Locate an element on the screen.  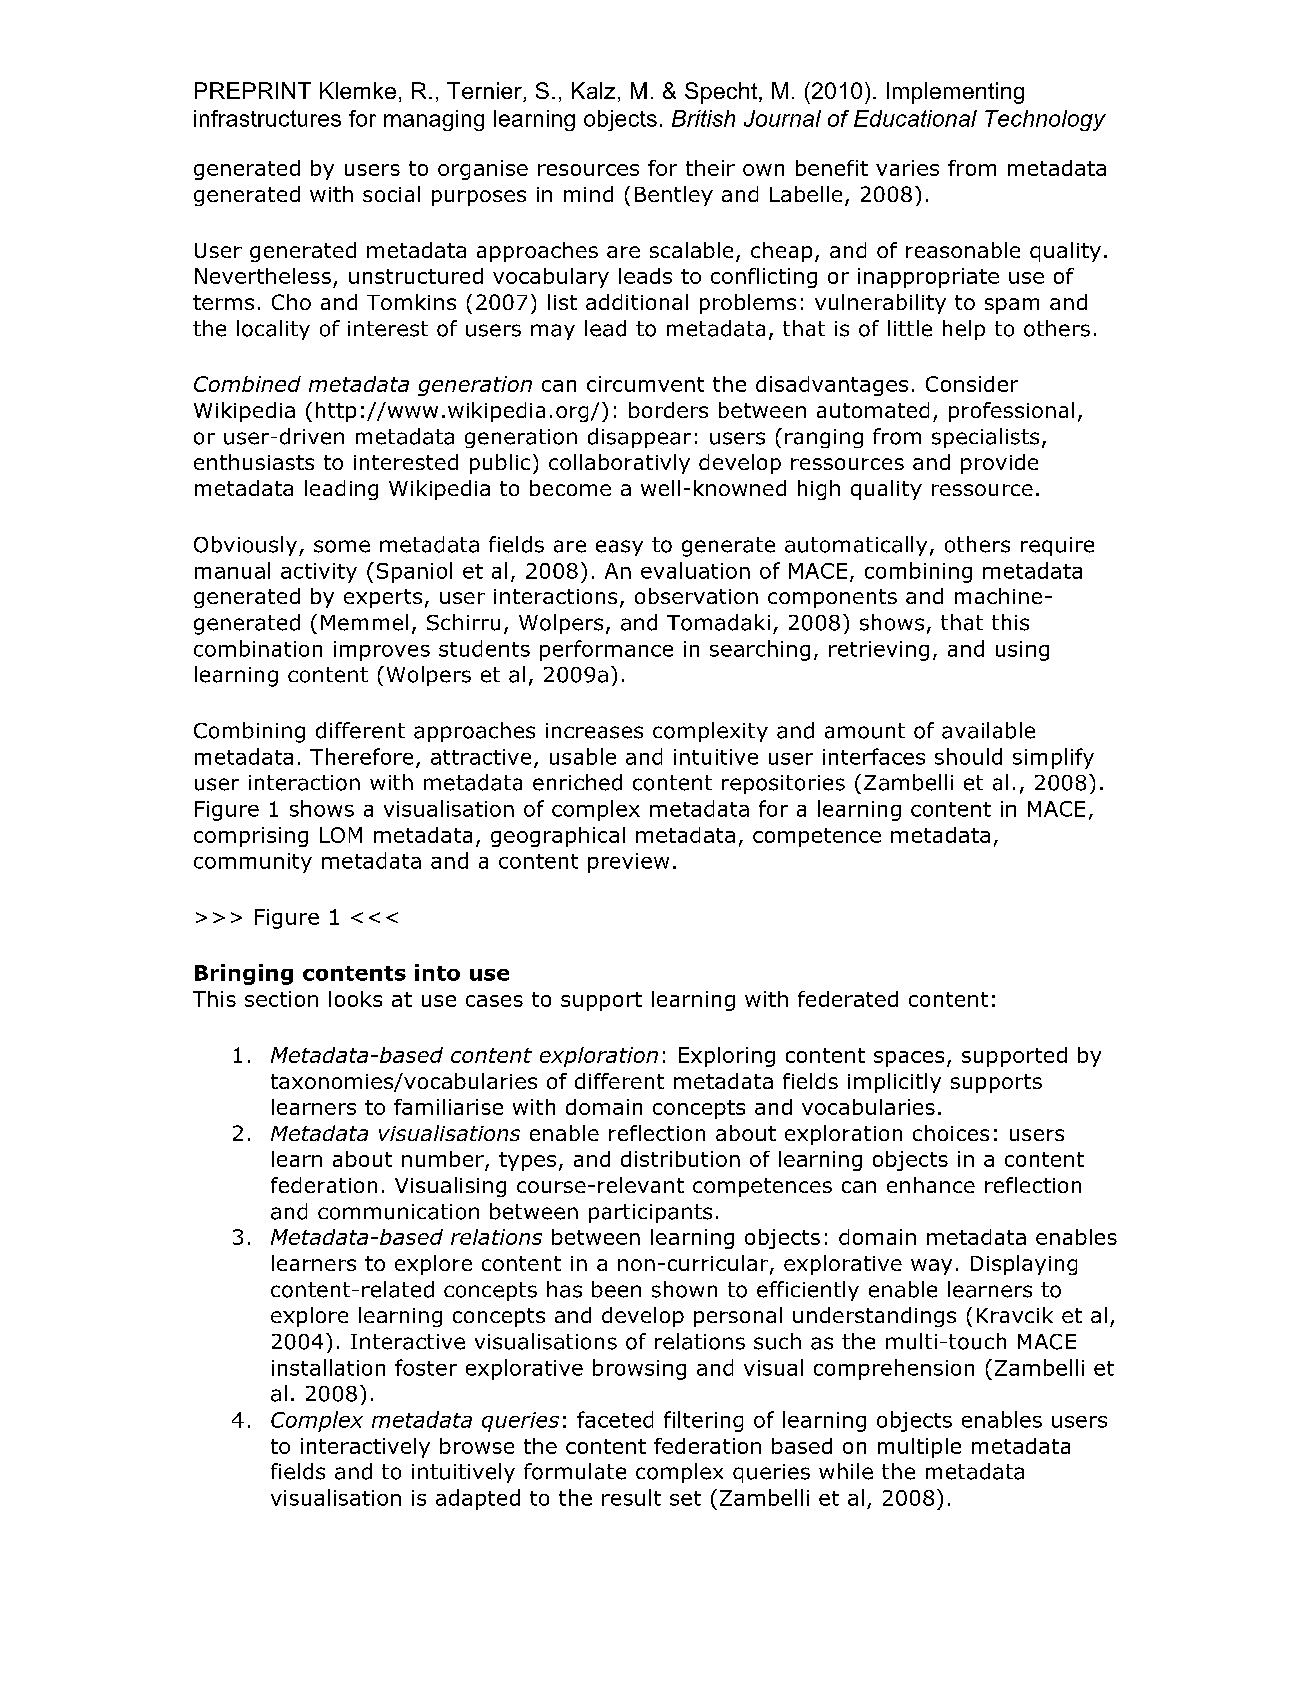
Educational is located at coordinates (915, 118).
